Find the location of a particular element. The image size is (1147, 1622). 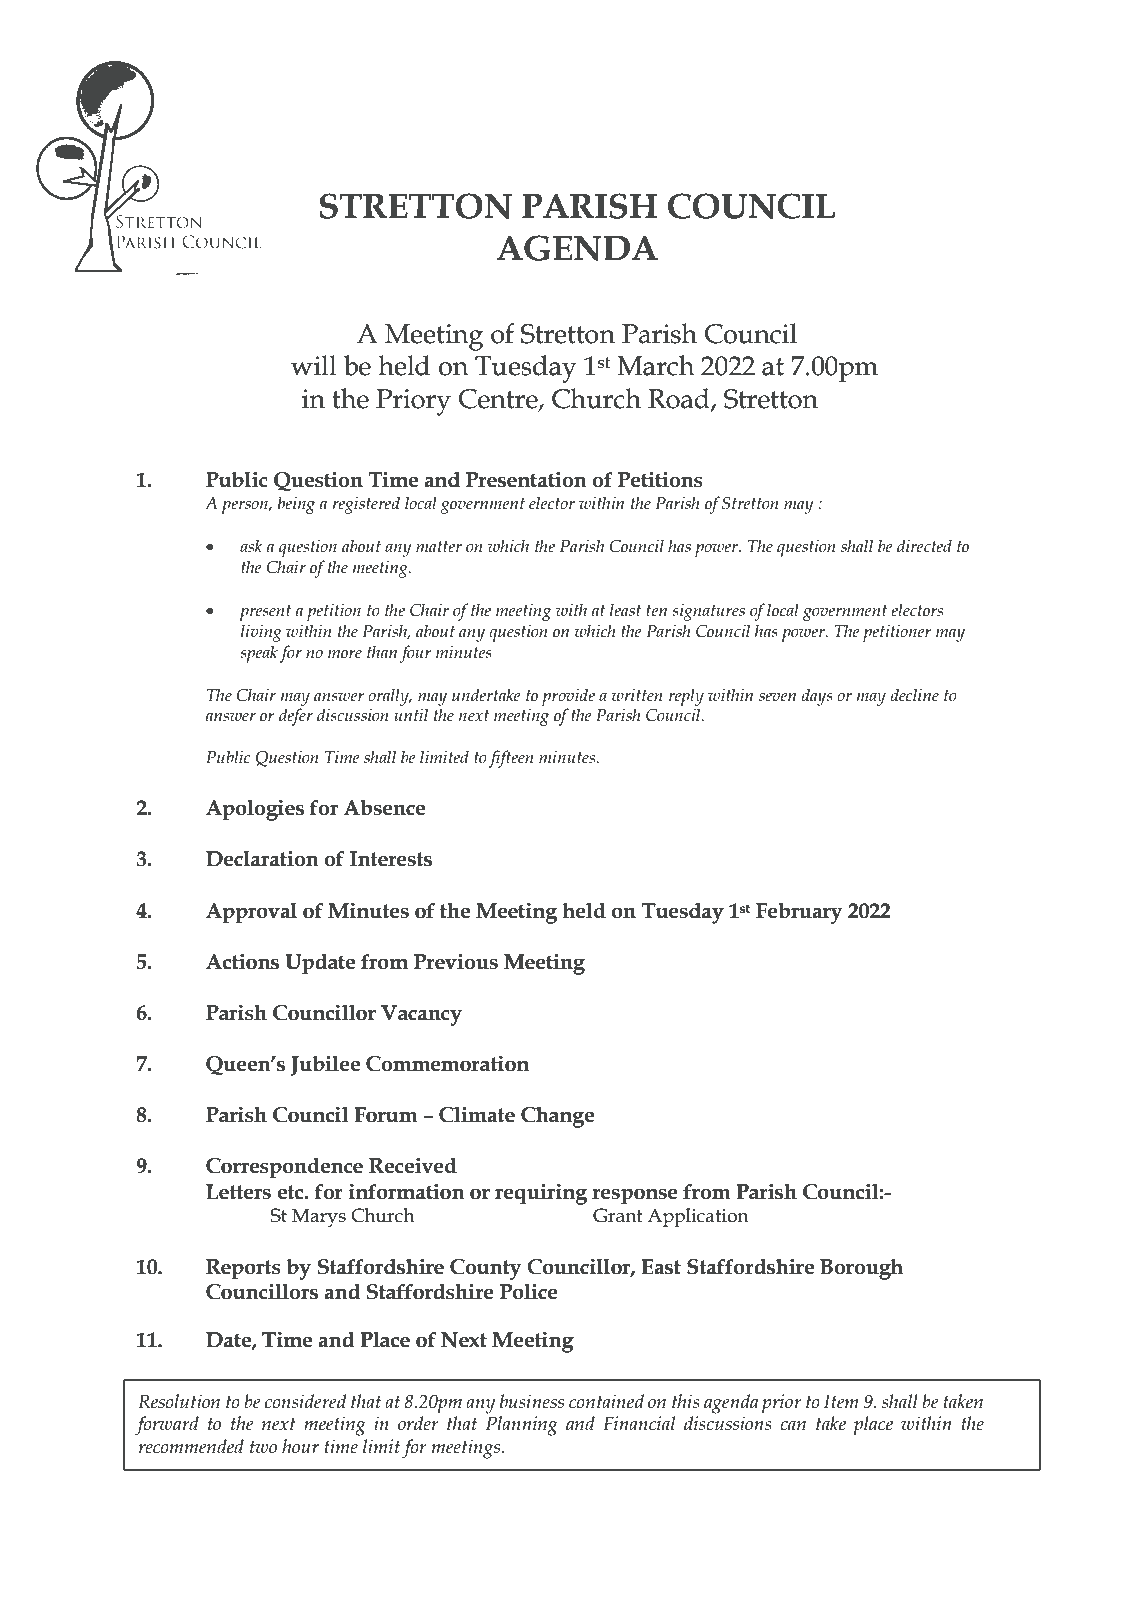

Approval is located at coordinates (251, 913).
